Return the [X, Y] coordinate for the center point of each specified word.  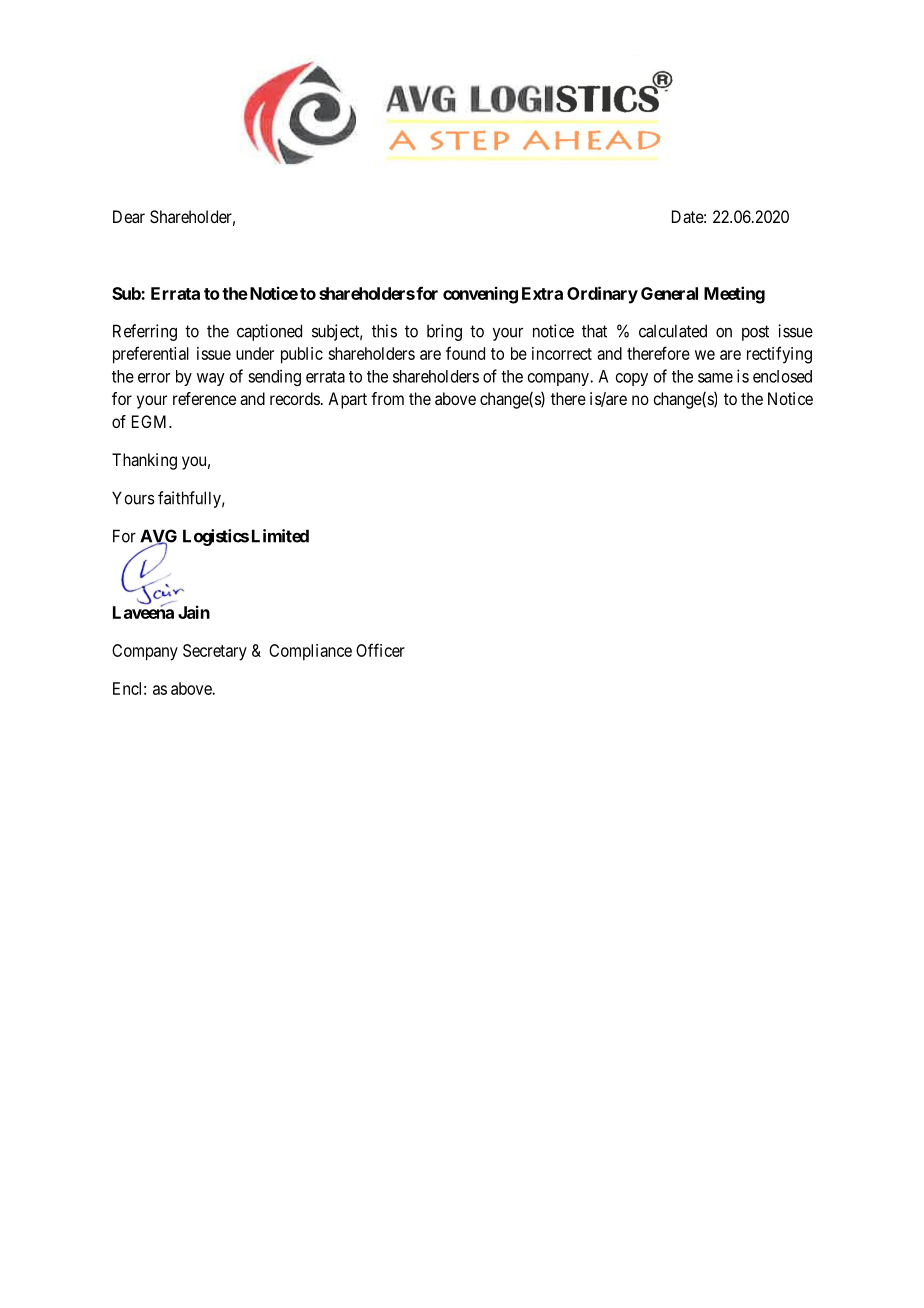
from [387, 398]
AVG [158, 537]
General [669, 293]
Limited [280, 536]
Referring [145, 332]
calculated [673, 331]
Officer [380, 650]
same [715, 378]
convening [480, 295]
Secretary [215, 652]
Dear [129, 216]
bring [444, 332]
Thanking [144, 461]
